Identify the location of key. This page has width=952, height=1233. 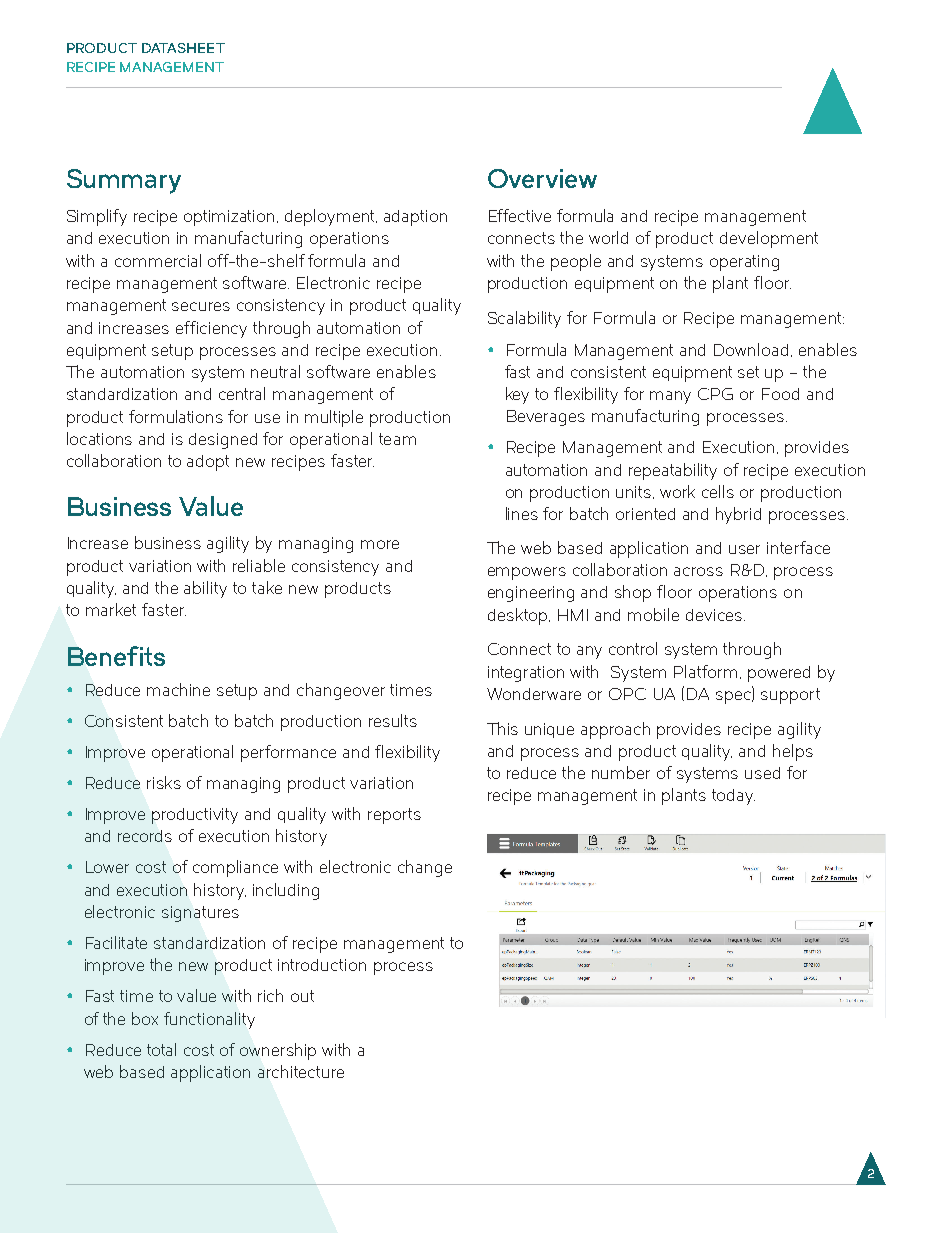
(517, 395).
